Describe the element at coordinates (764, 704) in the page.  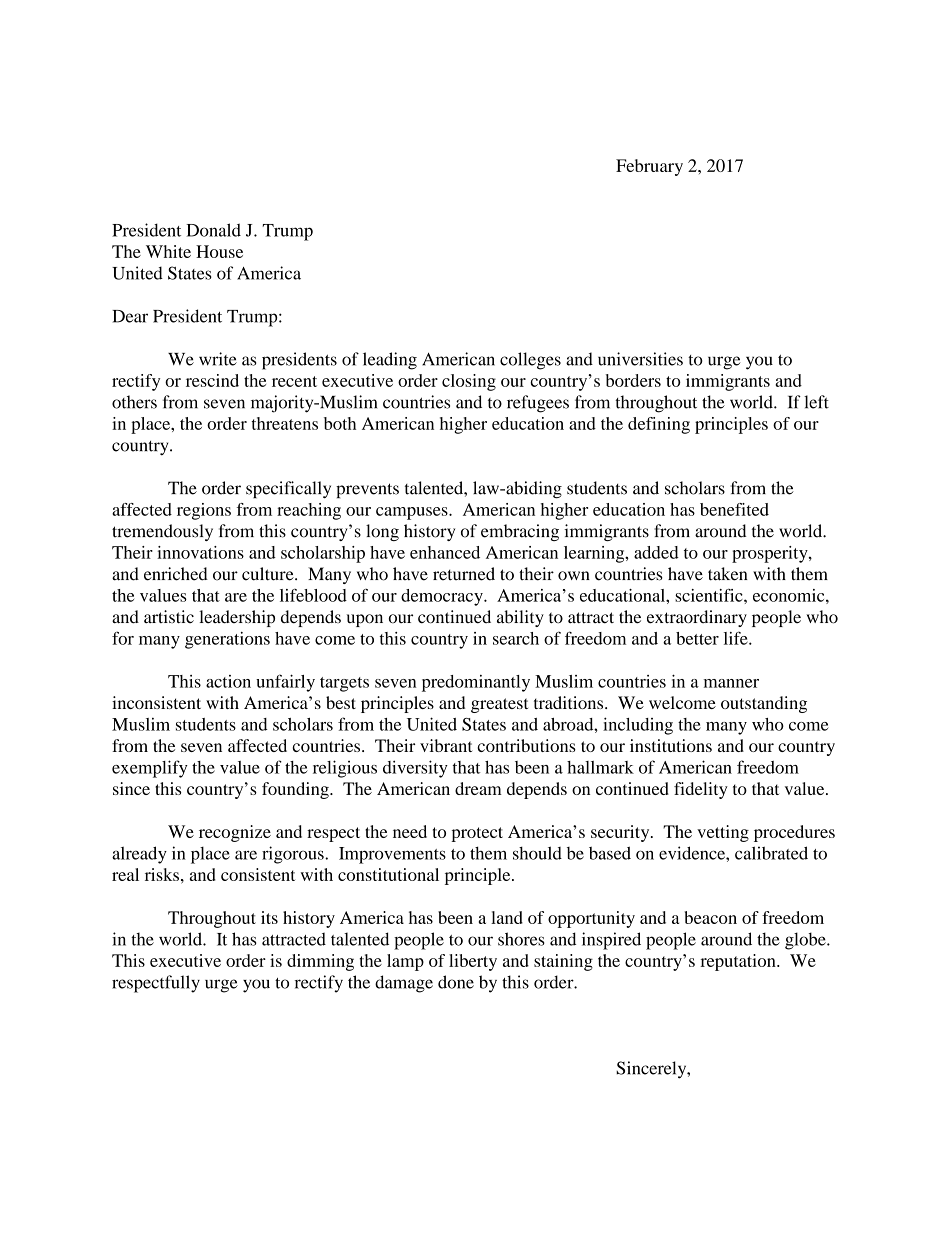
I see `outstanding` at that location.
